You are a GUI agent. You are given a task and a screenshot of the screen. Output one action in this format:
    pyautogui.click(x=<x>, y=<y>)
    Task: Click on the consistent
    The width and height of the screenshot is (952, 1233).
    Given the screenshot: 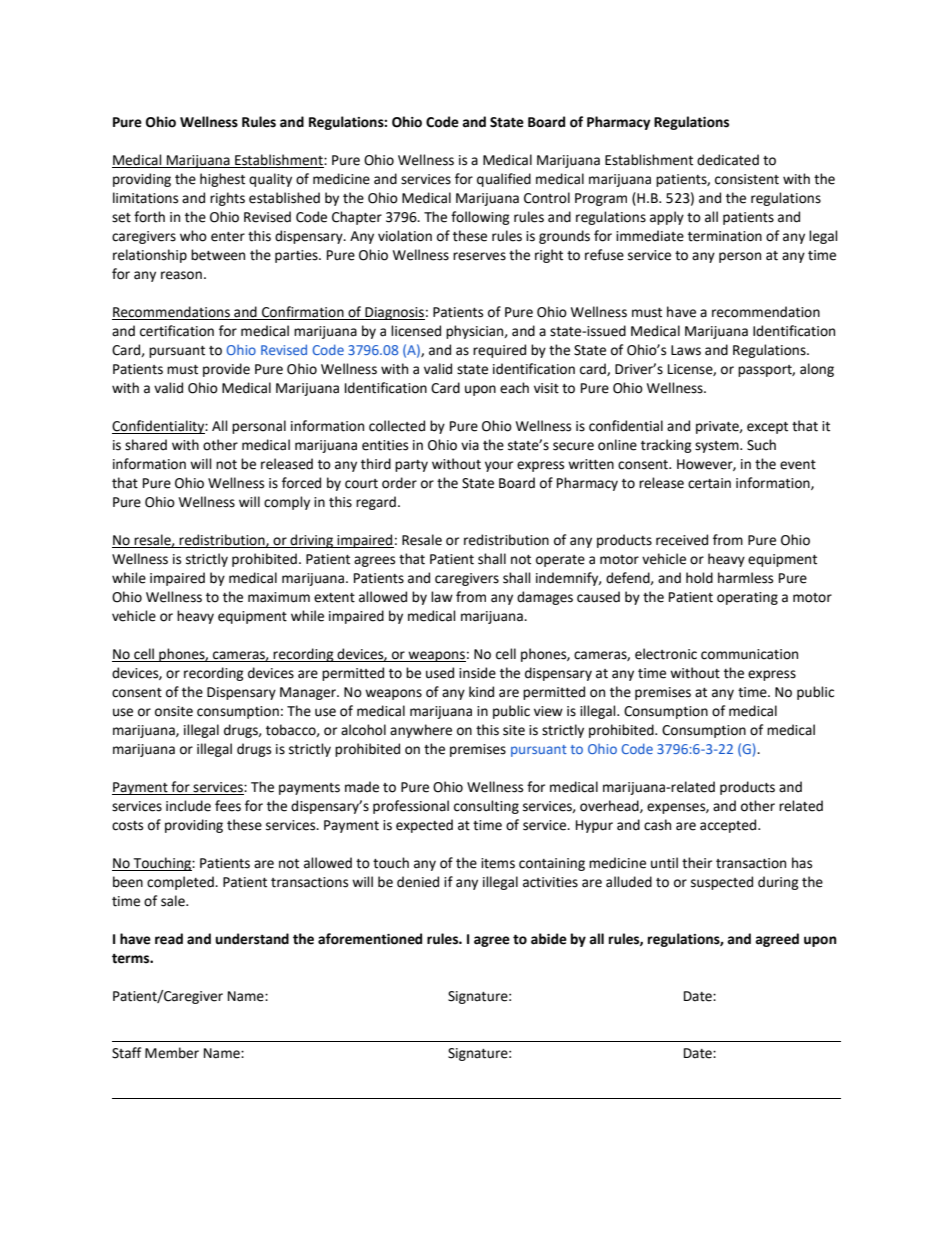 What is the action you would take?
    pyautogui.click(x=747, y=179)
